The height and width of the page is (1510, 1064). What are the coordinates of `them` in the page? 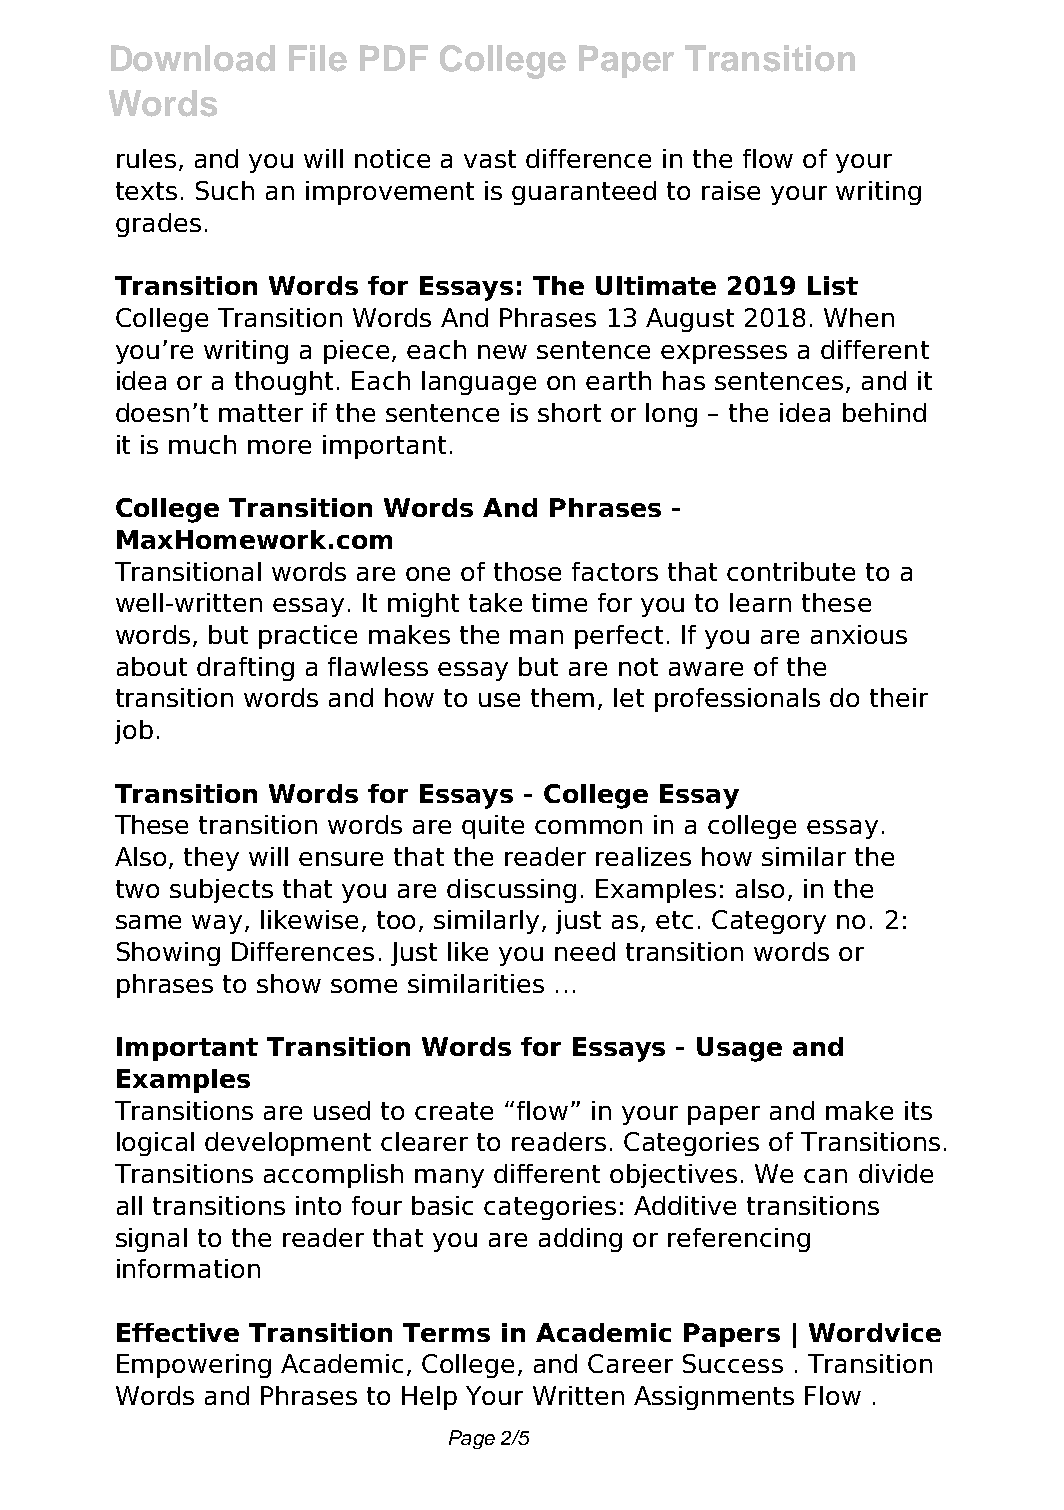 It's located at (562, 697).
